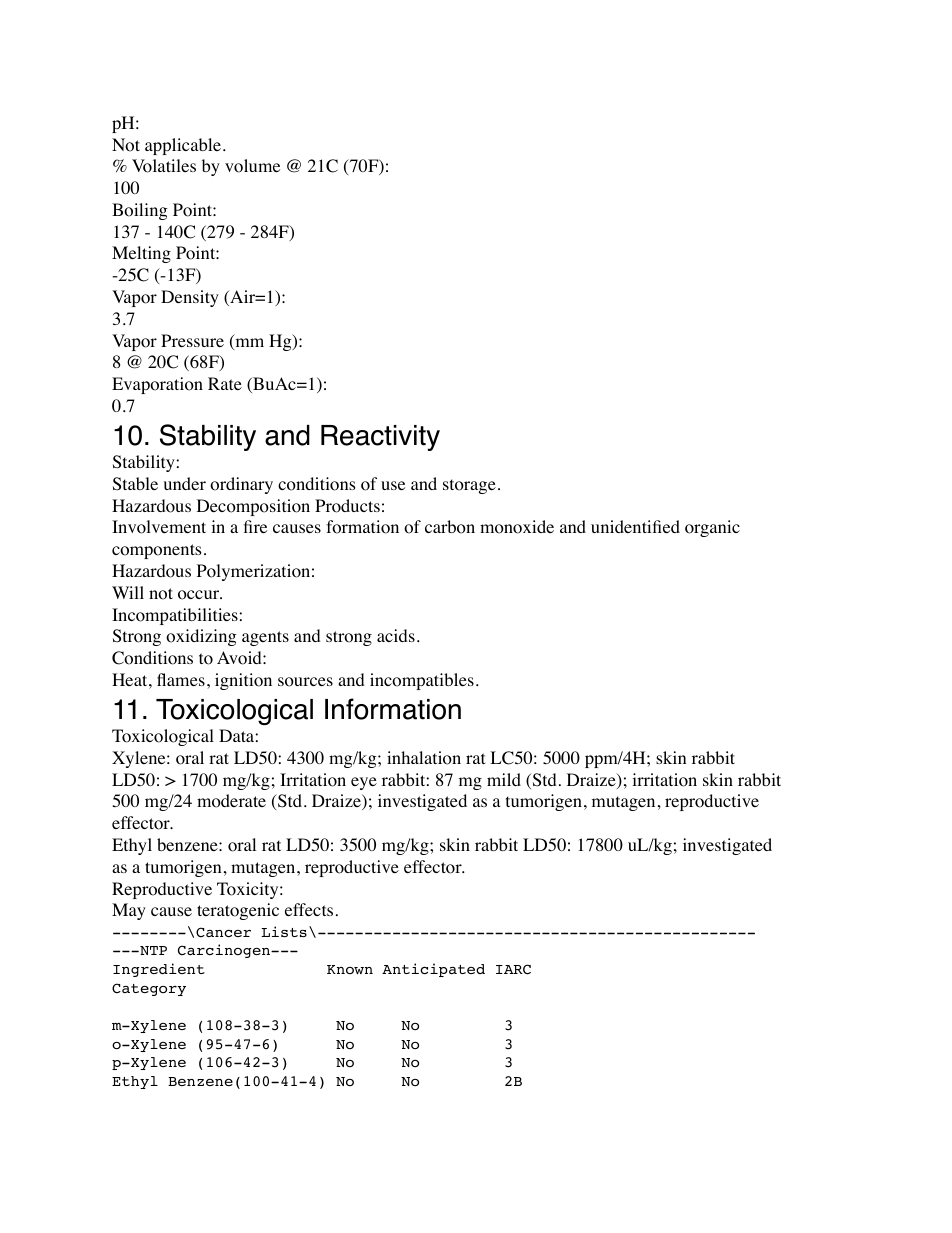 The image size is (952, 1233). I want to click on acids, so click(396, 635).
